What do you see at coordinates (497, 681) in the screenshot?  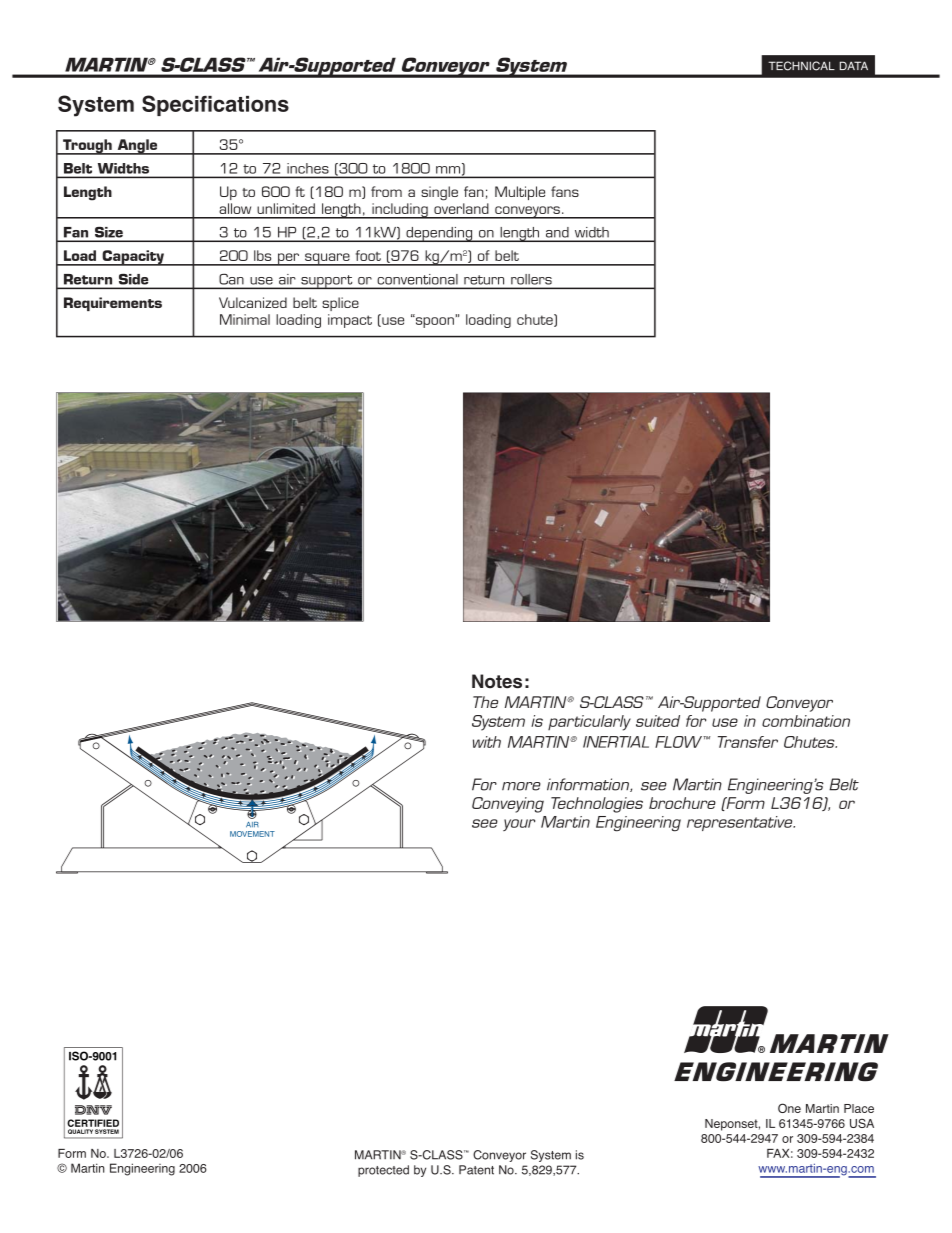 I see `Notes` at bounding box center [497, 681].
